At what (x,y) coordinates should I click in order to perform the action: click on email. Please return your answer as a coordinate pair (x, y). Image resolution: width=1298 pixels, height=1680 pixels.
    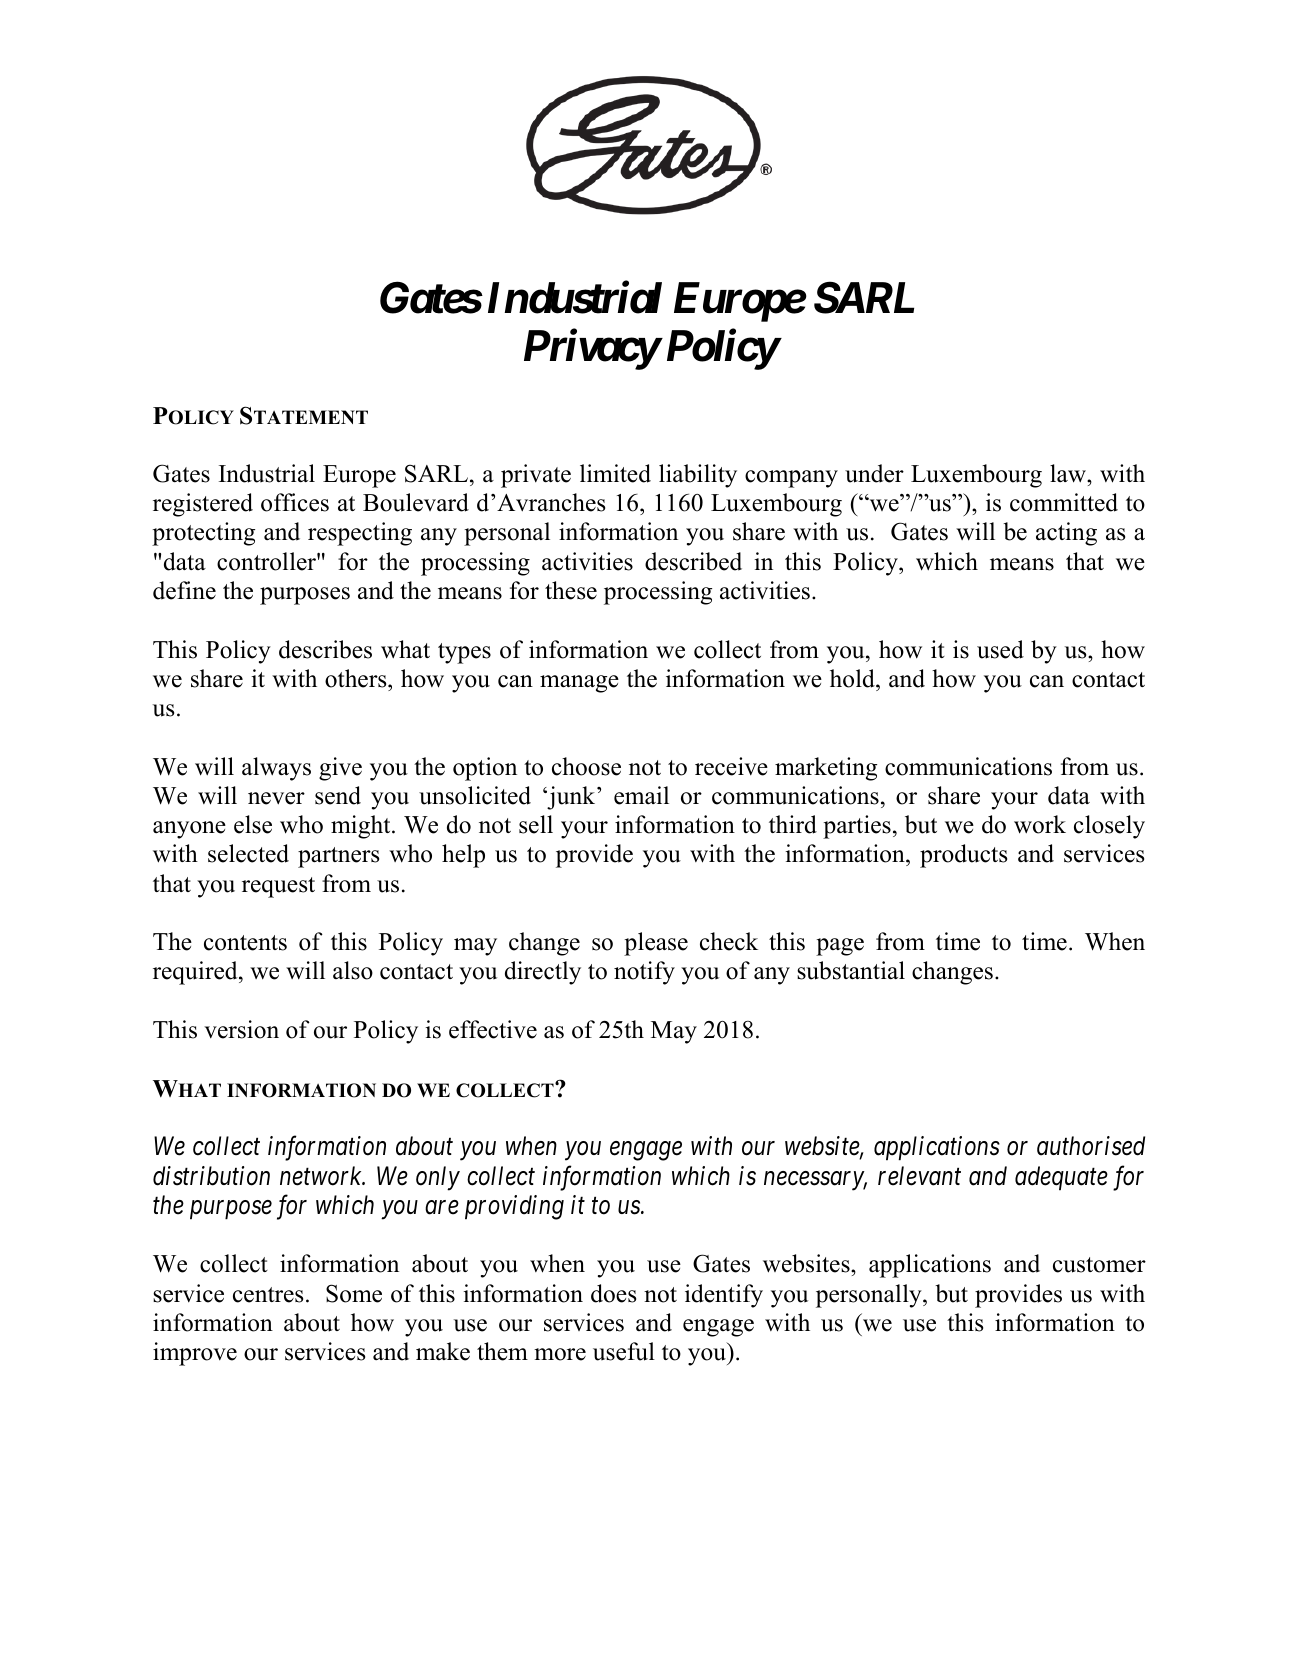
    Looking at the image, I should click on (641, 795).
